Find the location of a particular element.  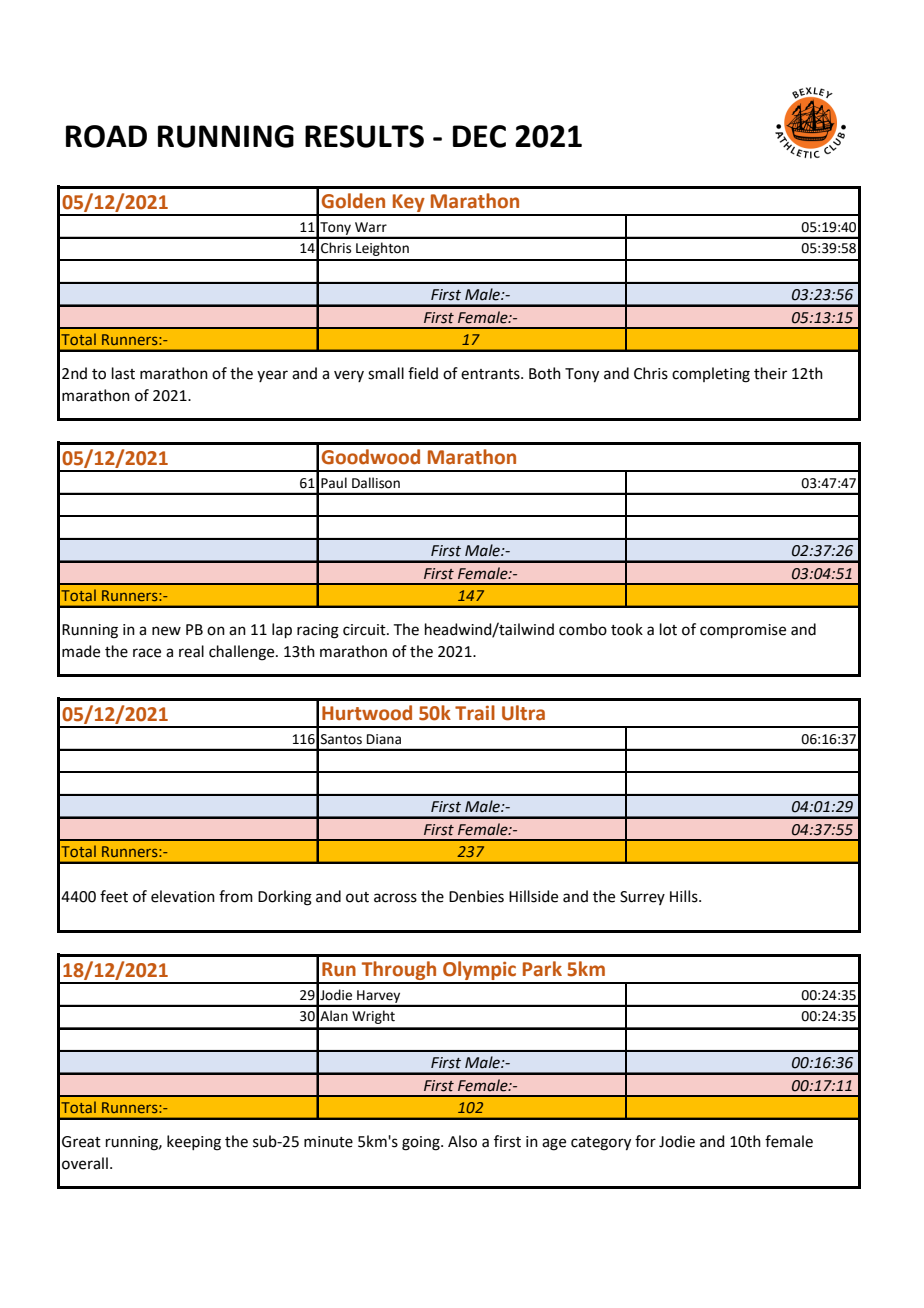

Surrey is located at coordinates (642, 898).
